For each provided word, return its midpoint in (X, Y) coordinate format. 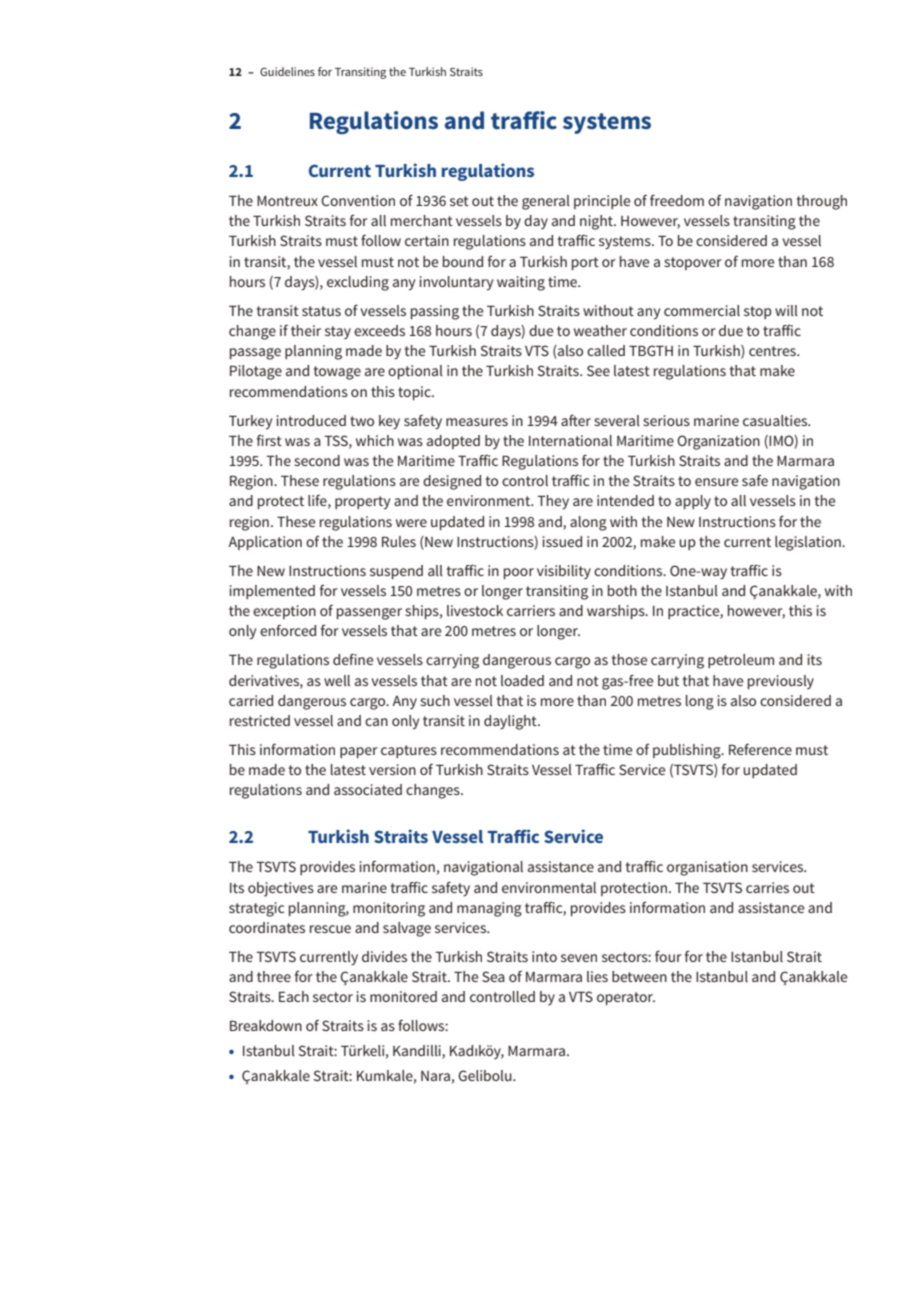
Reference (760, 749)
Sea (493, 976)
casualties (776, 420)
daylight (511, 722)
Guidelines (287, 71)
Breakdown (266, 1025)
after (576, 420)
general (546, 202)
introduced (311, 420)
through (822, 202)
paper (359, 752)
